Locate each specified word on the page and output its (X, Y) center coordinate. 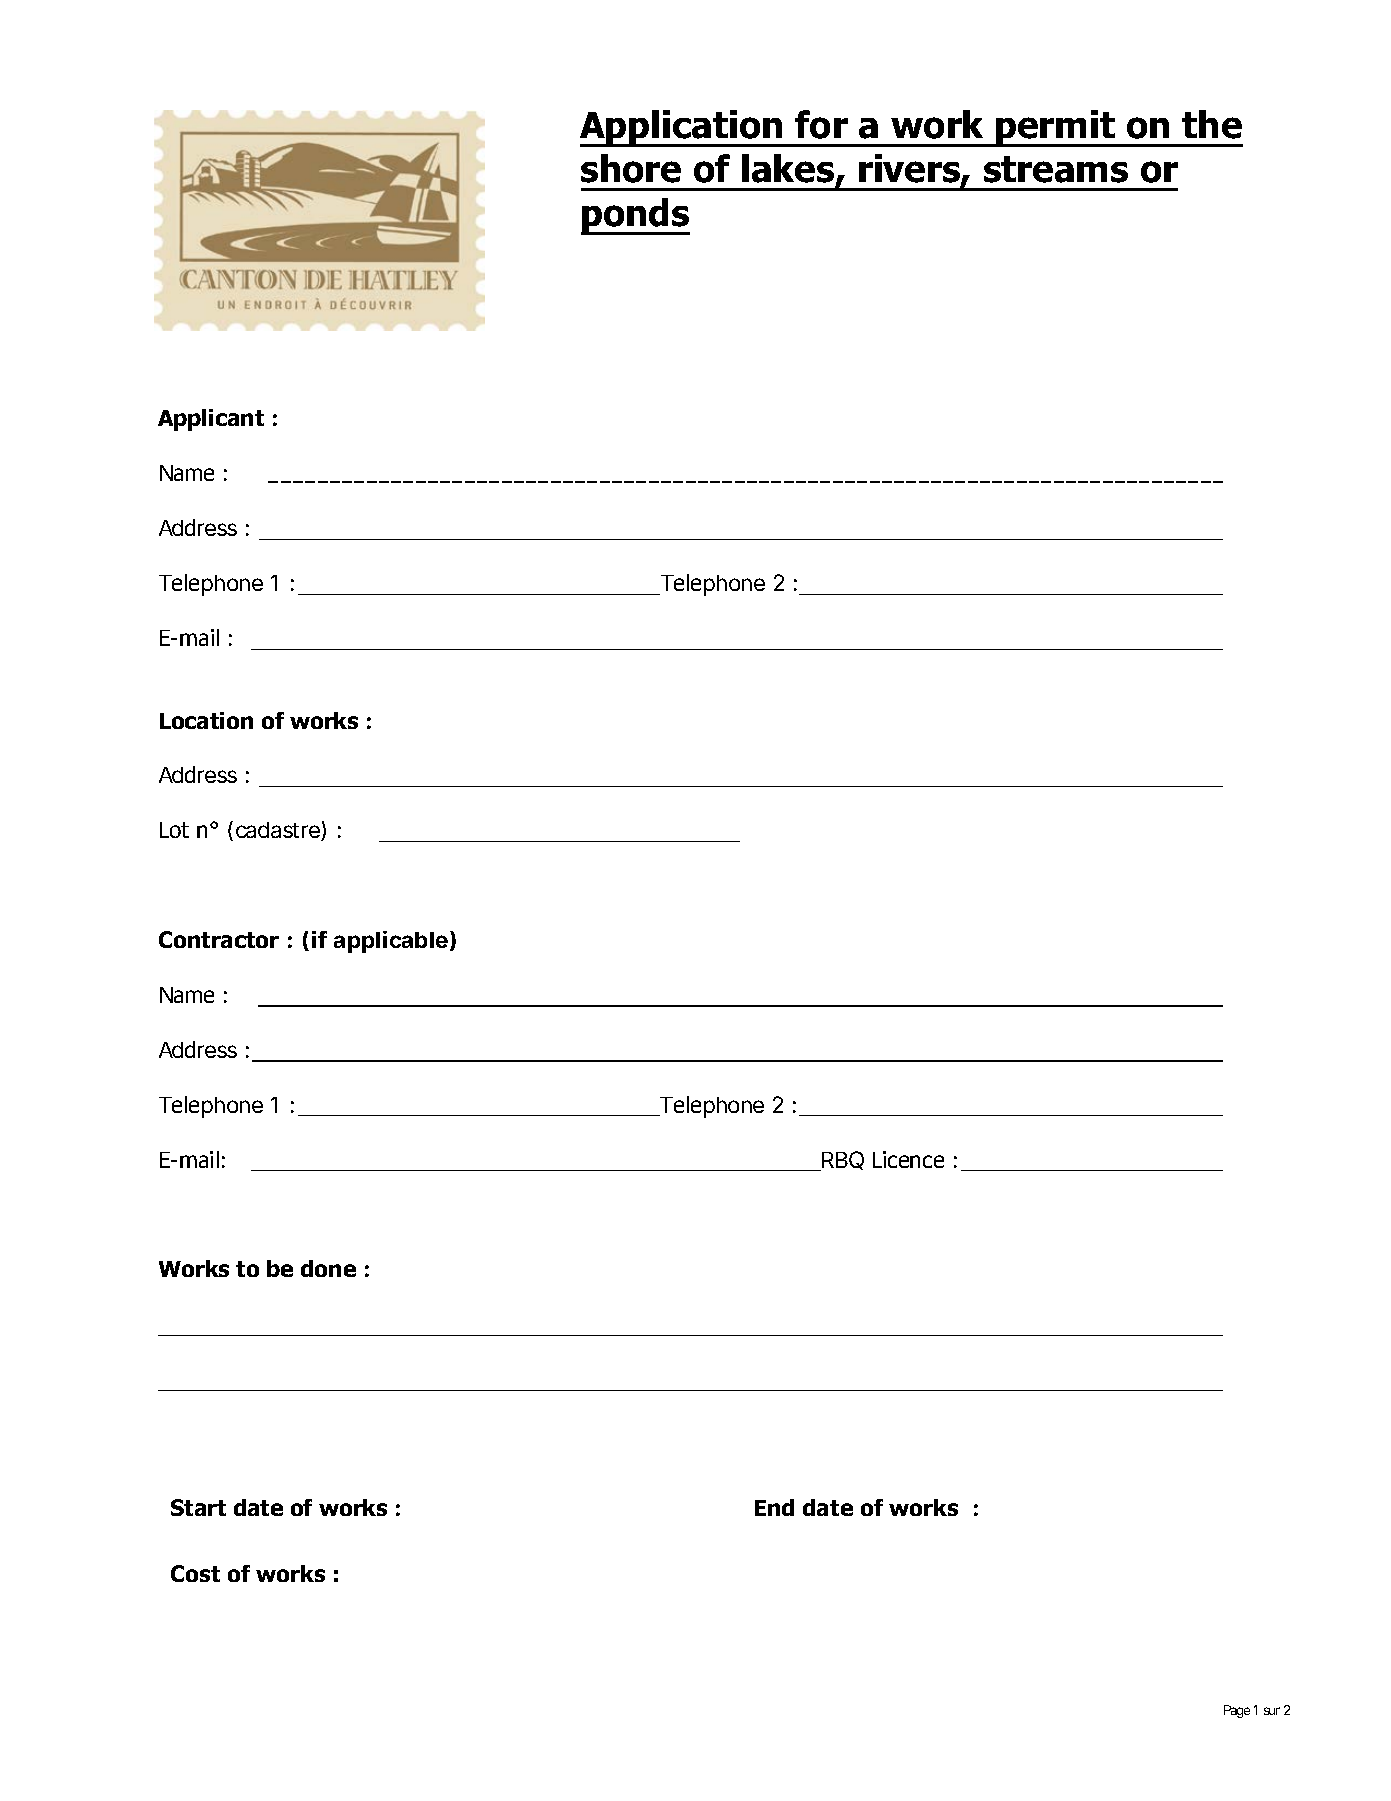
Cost (195, 1573)
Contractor (219, 939)
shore (631, 168)
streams (1056, 169)
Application (682, 128)
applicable (391, 942)
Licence (908, 1159)
